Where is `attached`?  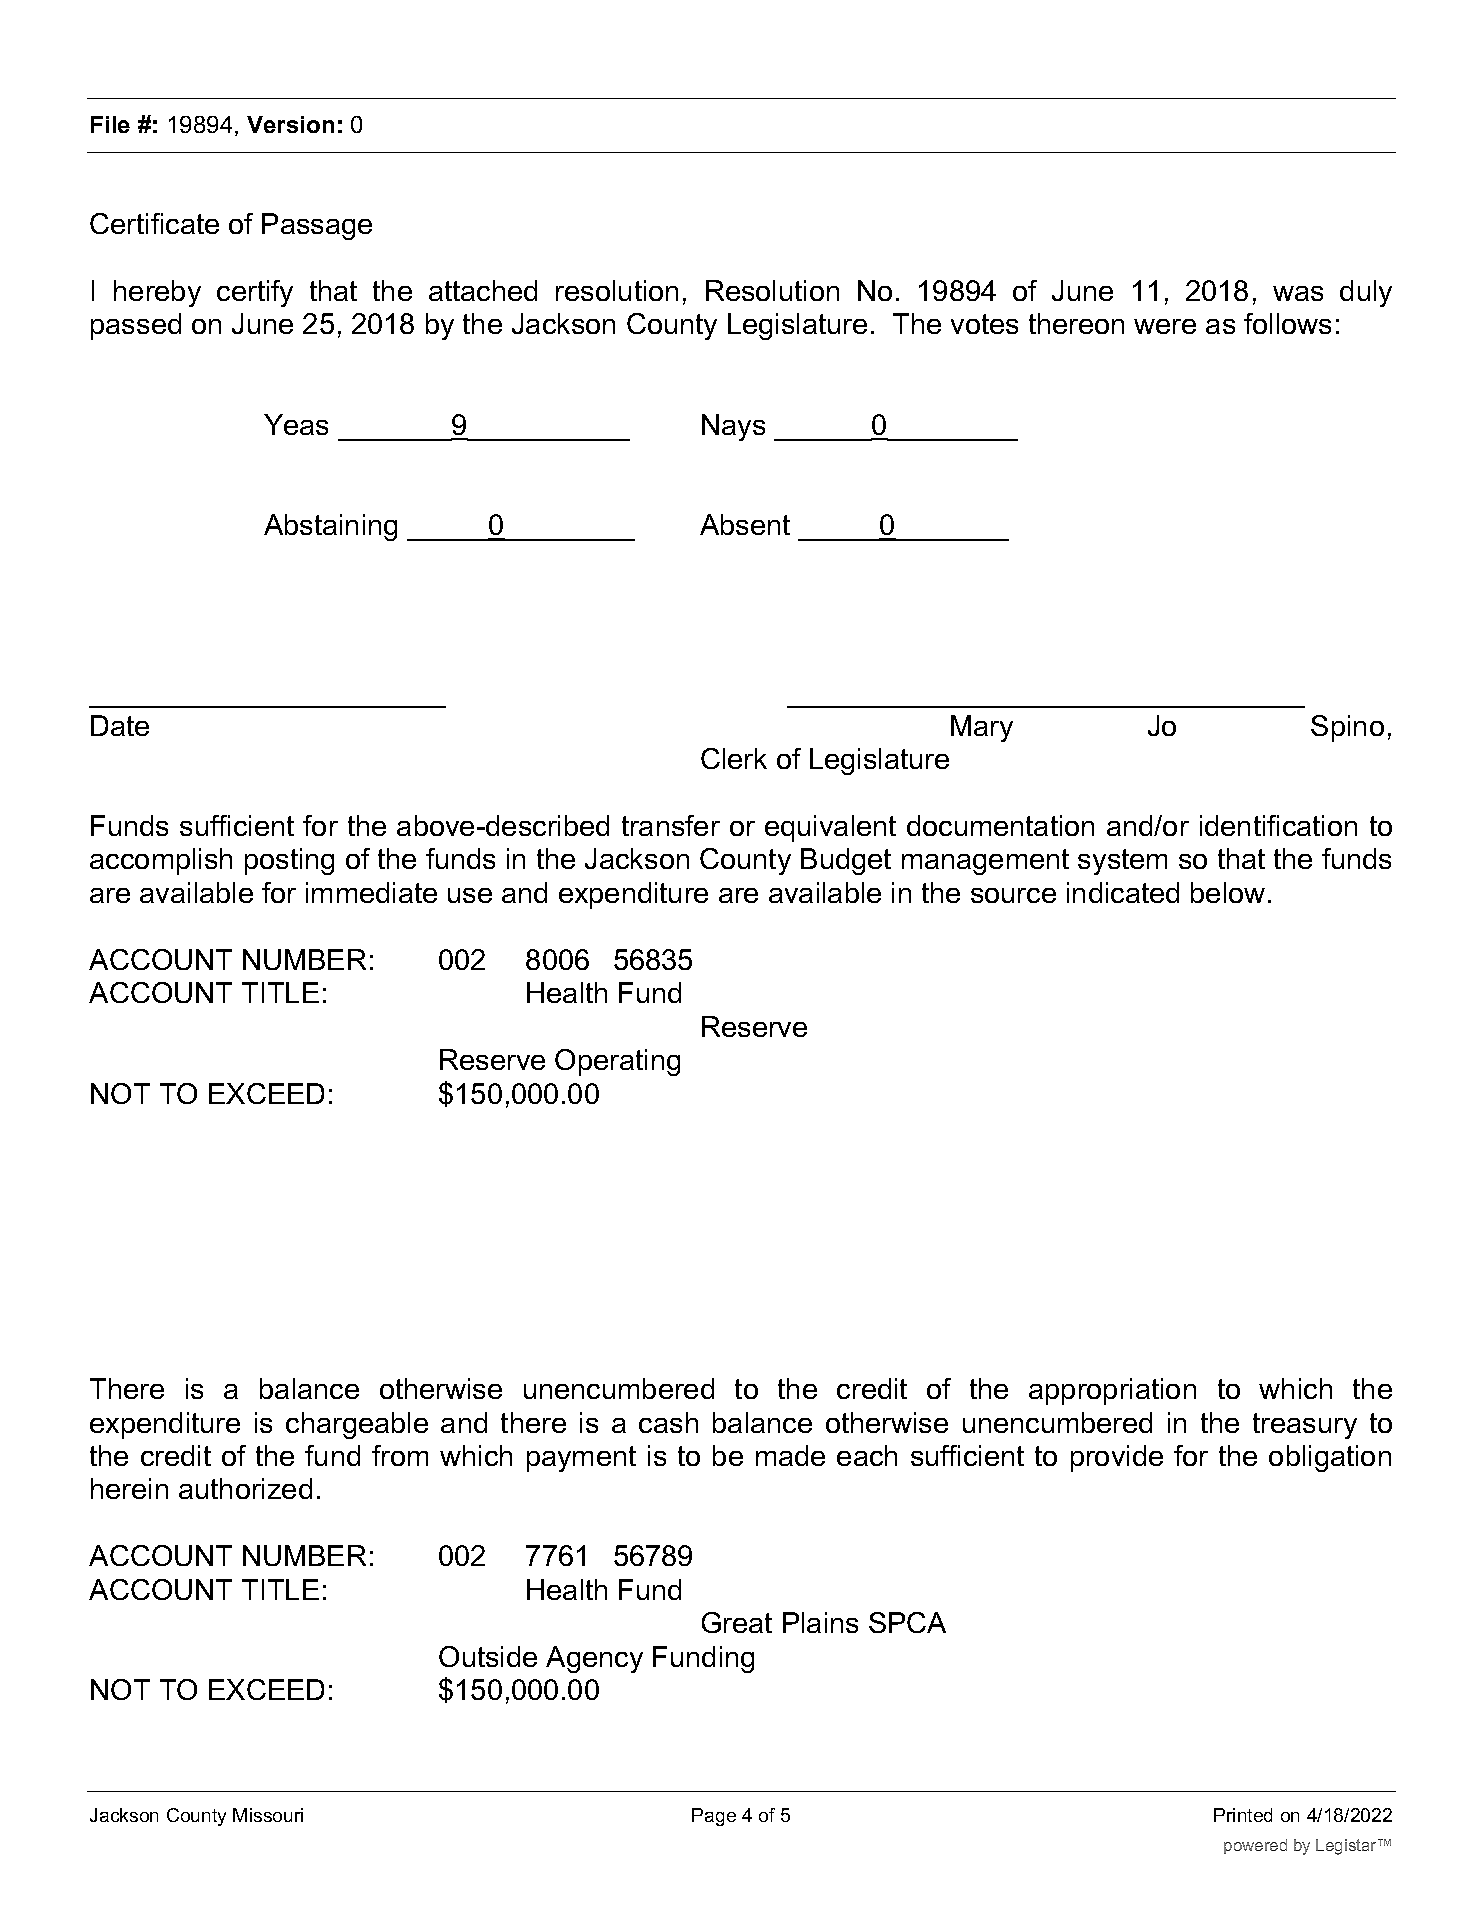
attached is located at coordinates (483, 290).
